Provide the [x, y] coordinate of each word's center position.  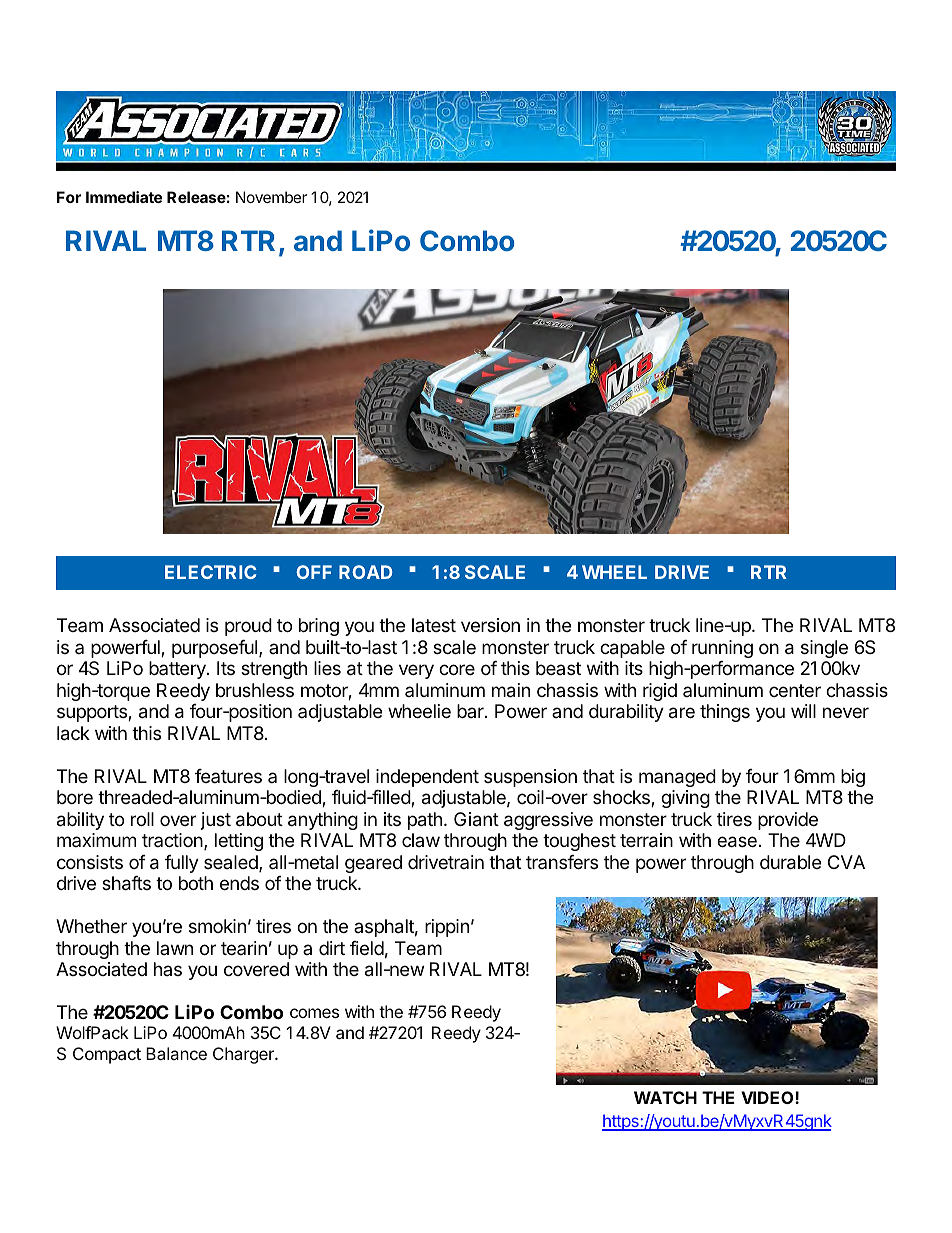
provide [788, 821]
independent [427, 778]
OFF [314, 572]
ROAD [366, 572]
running [722, 649]
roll [142, 819]
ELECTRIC [211, 572]
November [271, 197]
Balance [176, 1053]
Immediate [124, 197]
